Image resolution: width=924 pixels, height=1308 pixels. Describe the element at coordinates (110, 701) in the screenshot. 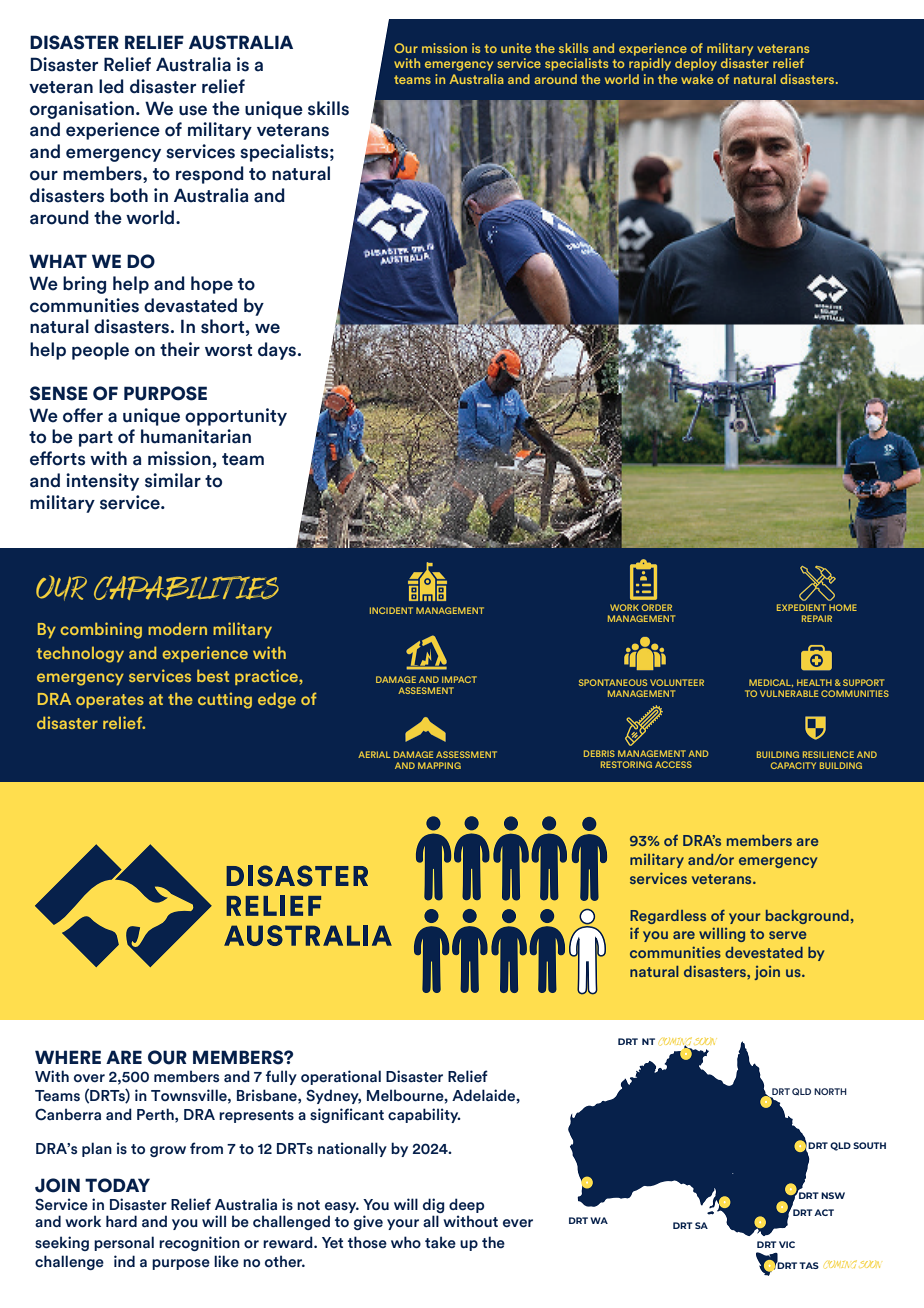

I see `operates` at that location.
